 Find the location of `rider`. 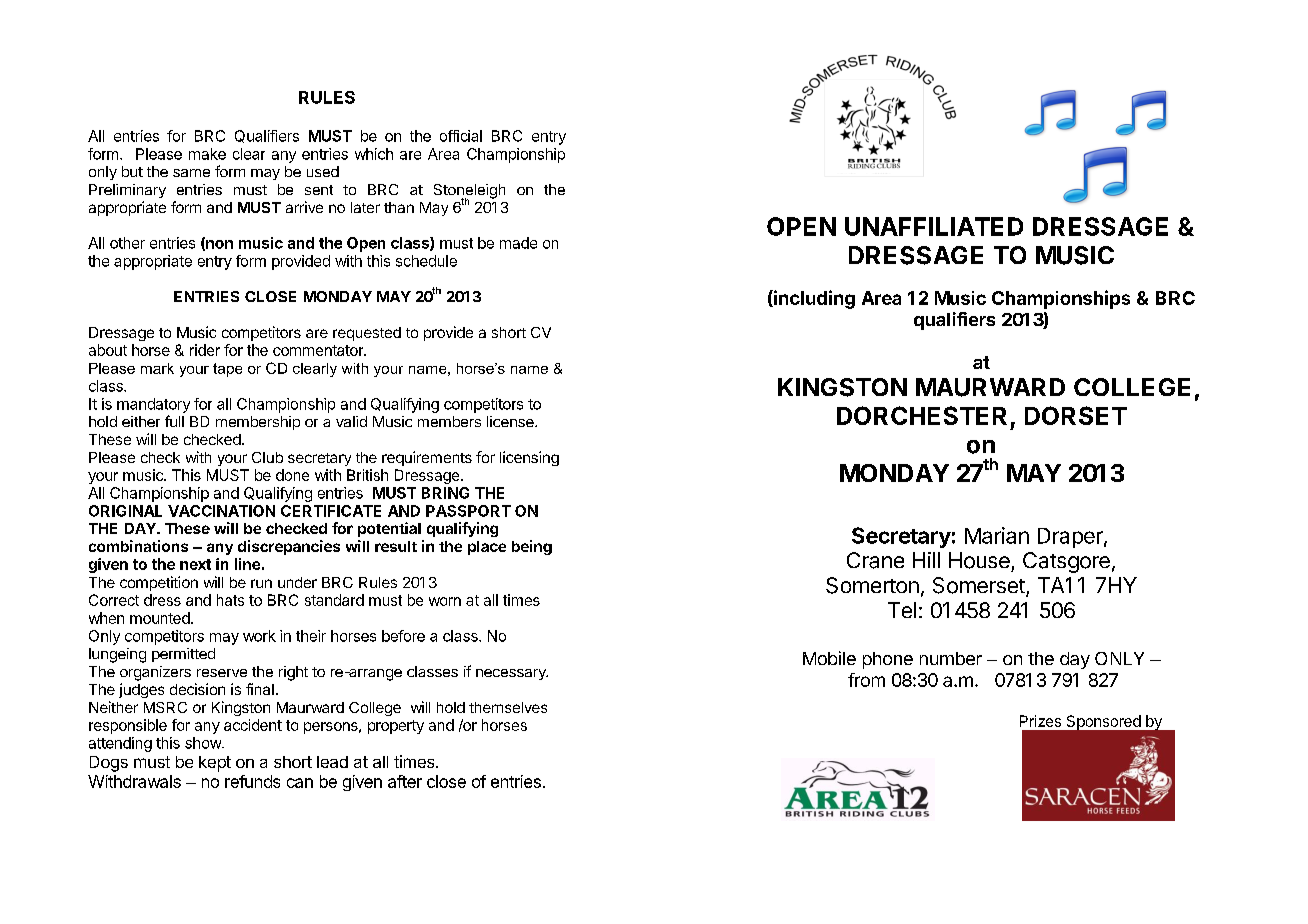

rider is located at coordinates (205, 350).
